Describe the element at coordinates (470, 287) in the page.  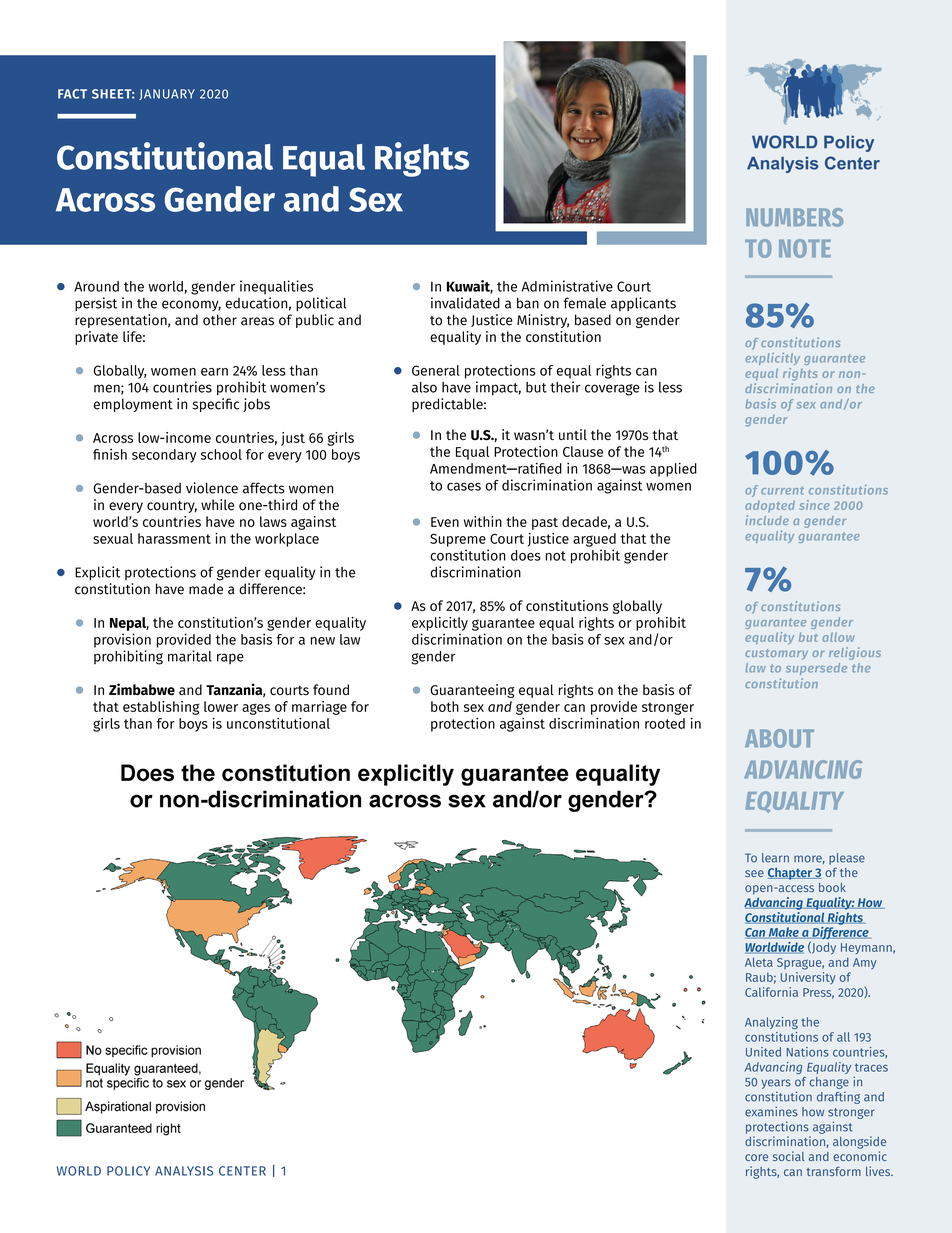
I see `Kuwait` at that location.
